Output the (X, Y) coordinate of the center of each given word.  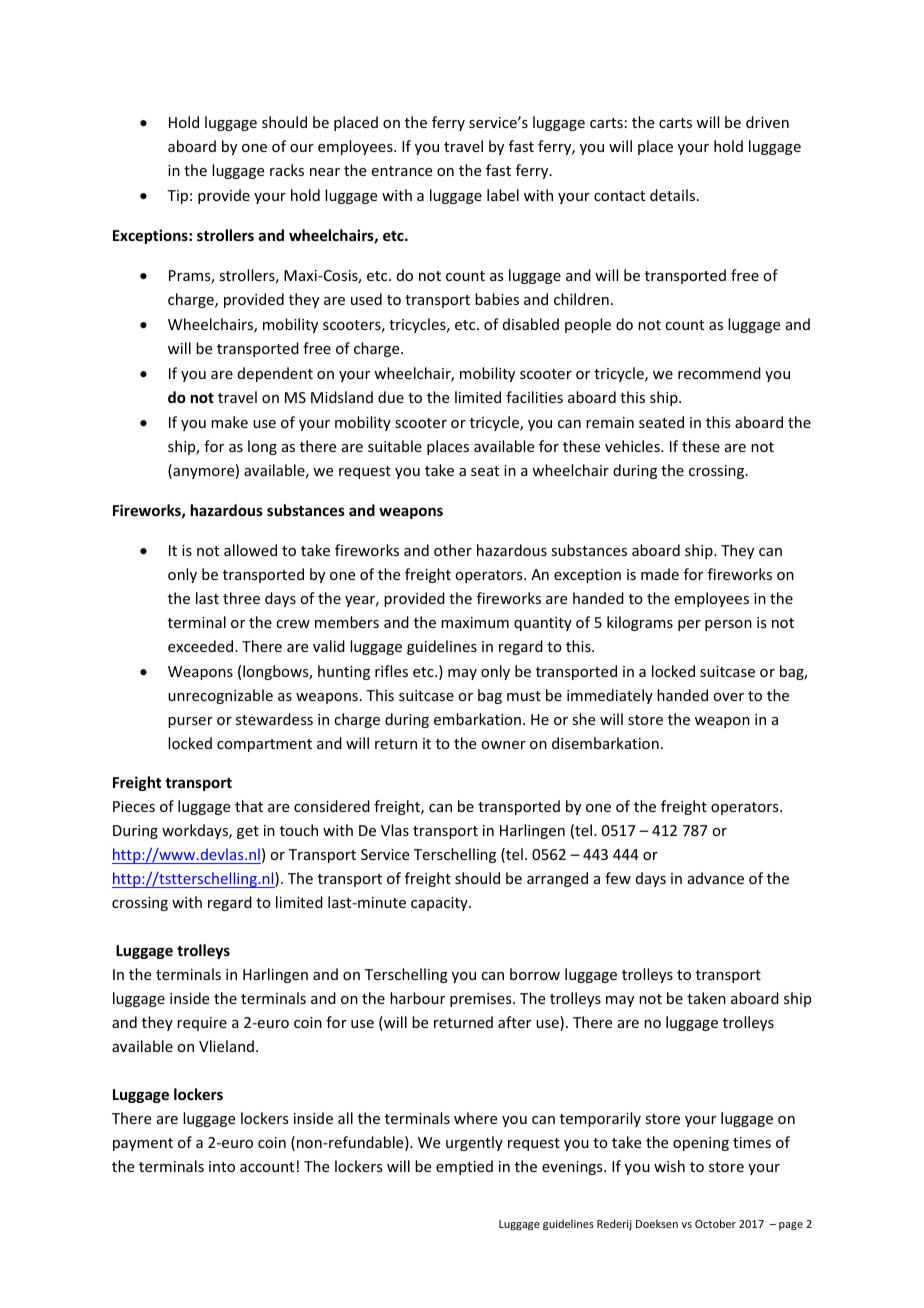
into (222, 1166)
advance (716, 878)
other (453, 550)
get (248, 832)
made (660, 574)
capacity (440, 904)
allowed (250, 550)
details (672, 195)
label (503, 195)
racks (287, 170)
